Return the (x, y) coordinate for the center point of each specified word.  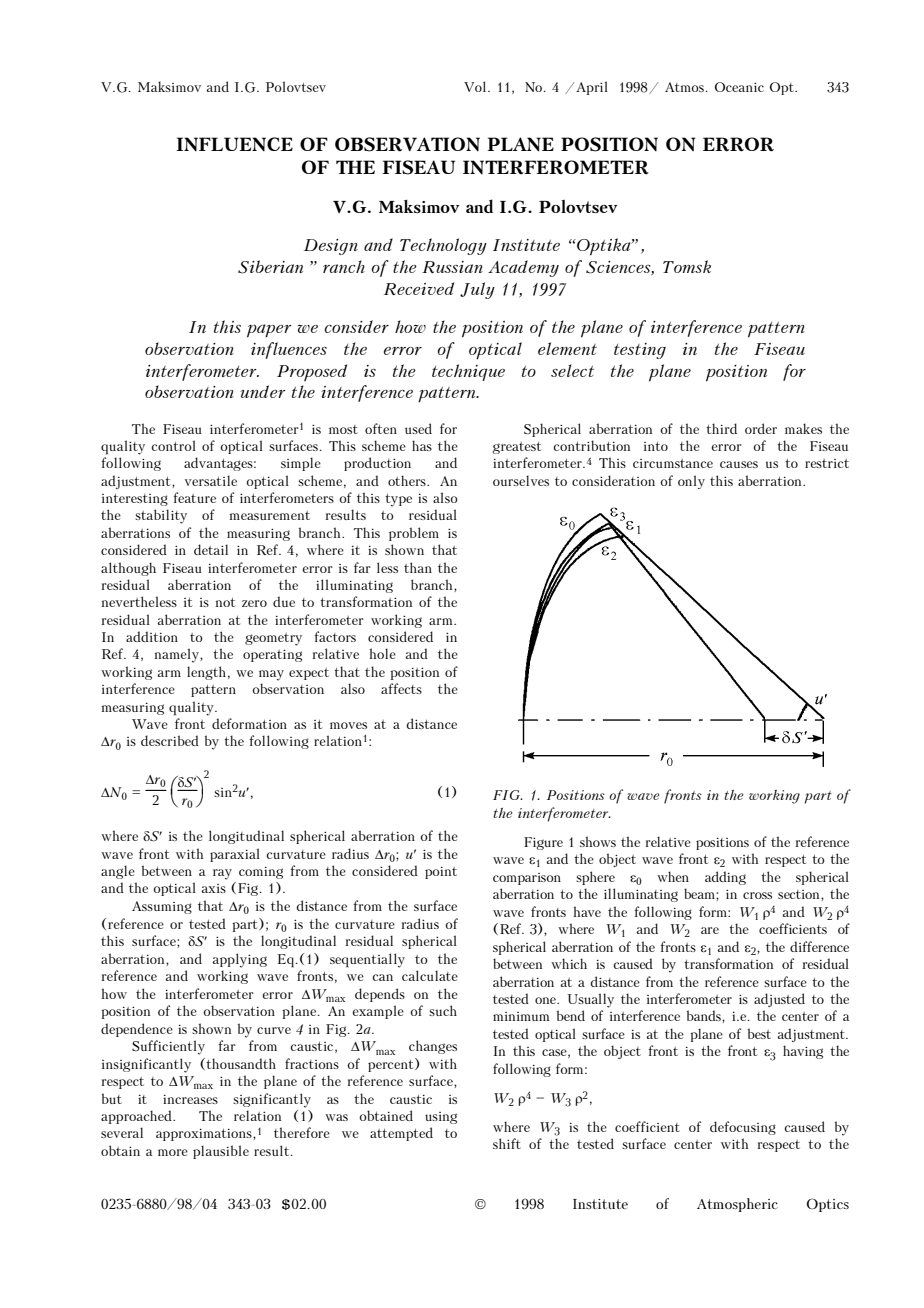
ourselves (521, 480)
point (441, 873)
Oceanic (739, 87)
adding (725, 878)
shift (507, 1143)
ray (222, 874)
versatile (211, 480)
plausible (221, 1152)
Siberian (270, 267)
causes (739, 464)
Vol (476, 86)
